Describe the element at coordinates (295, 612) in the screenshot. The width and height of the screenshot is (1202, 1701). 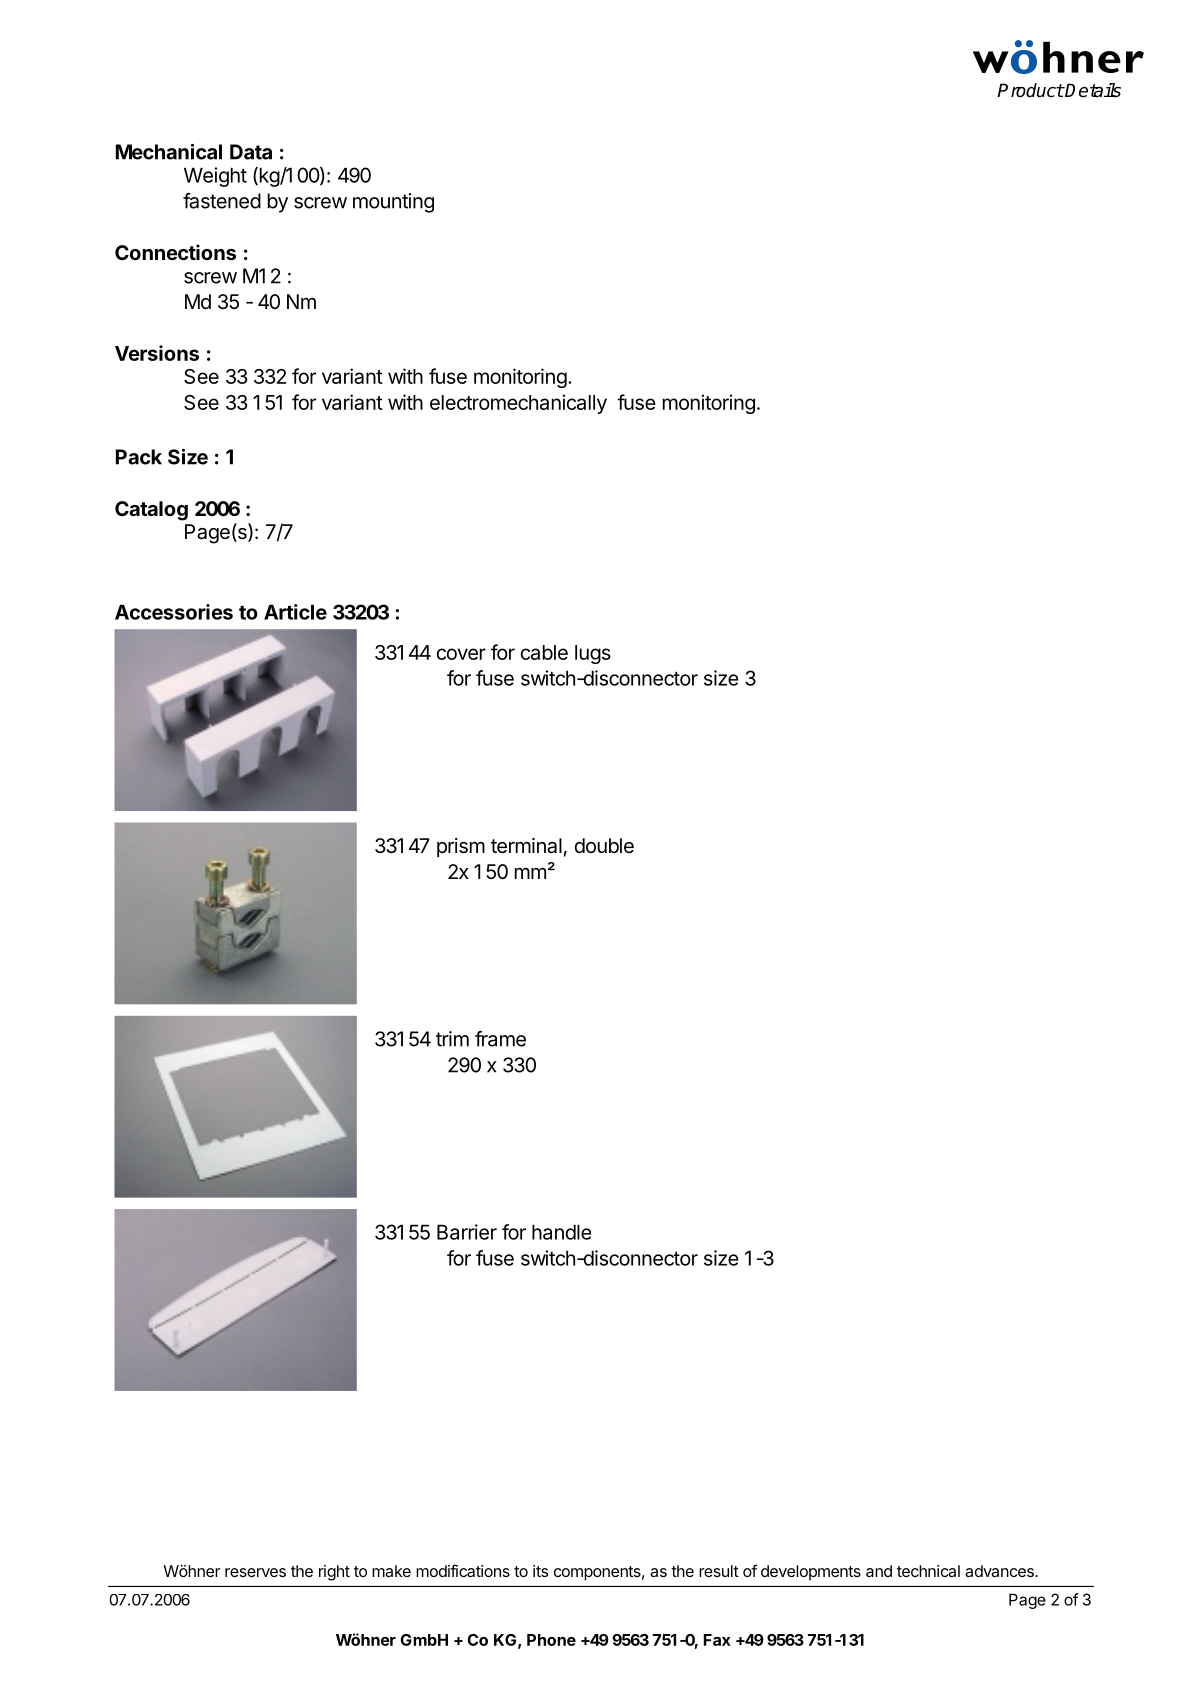
I see `Article` at that location.
